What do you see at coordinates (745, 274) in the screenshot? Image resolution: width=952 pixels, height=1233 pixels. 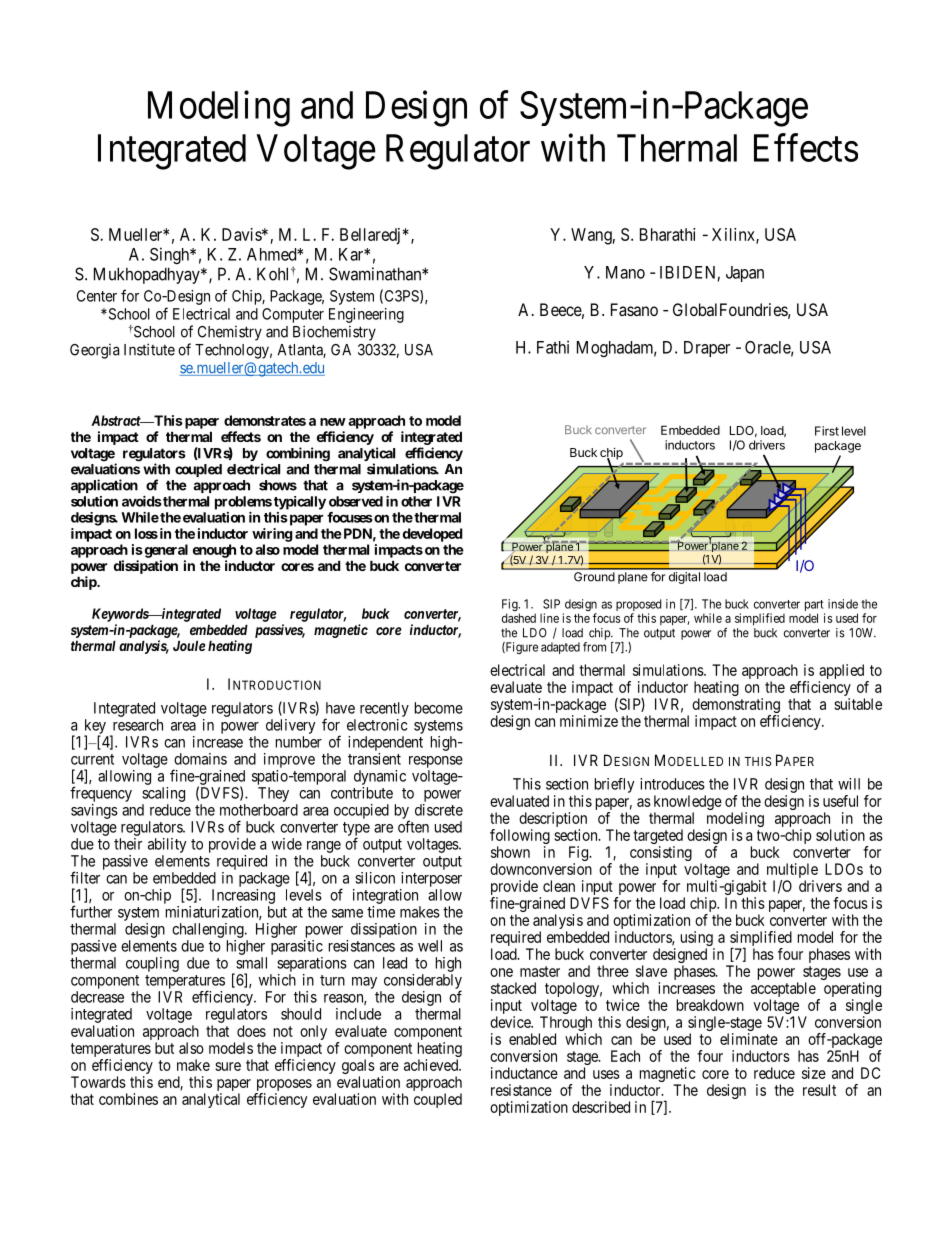 I see `Japan` at bounding box center [745, 274].
